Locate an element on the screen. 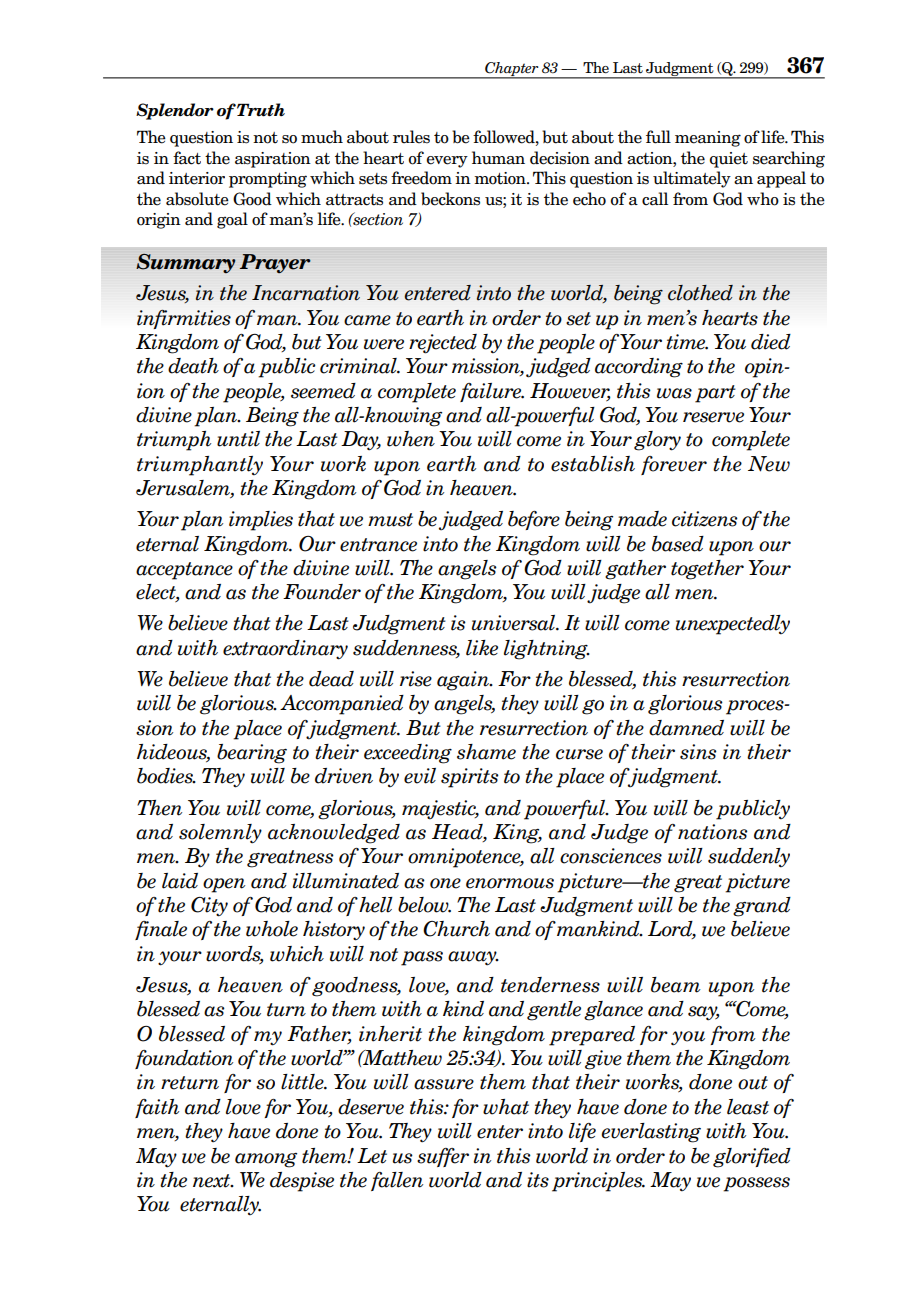 This screenshot has width=911, height=1316. meaning is located at coordinates (708, 139).
